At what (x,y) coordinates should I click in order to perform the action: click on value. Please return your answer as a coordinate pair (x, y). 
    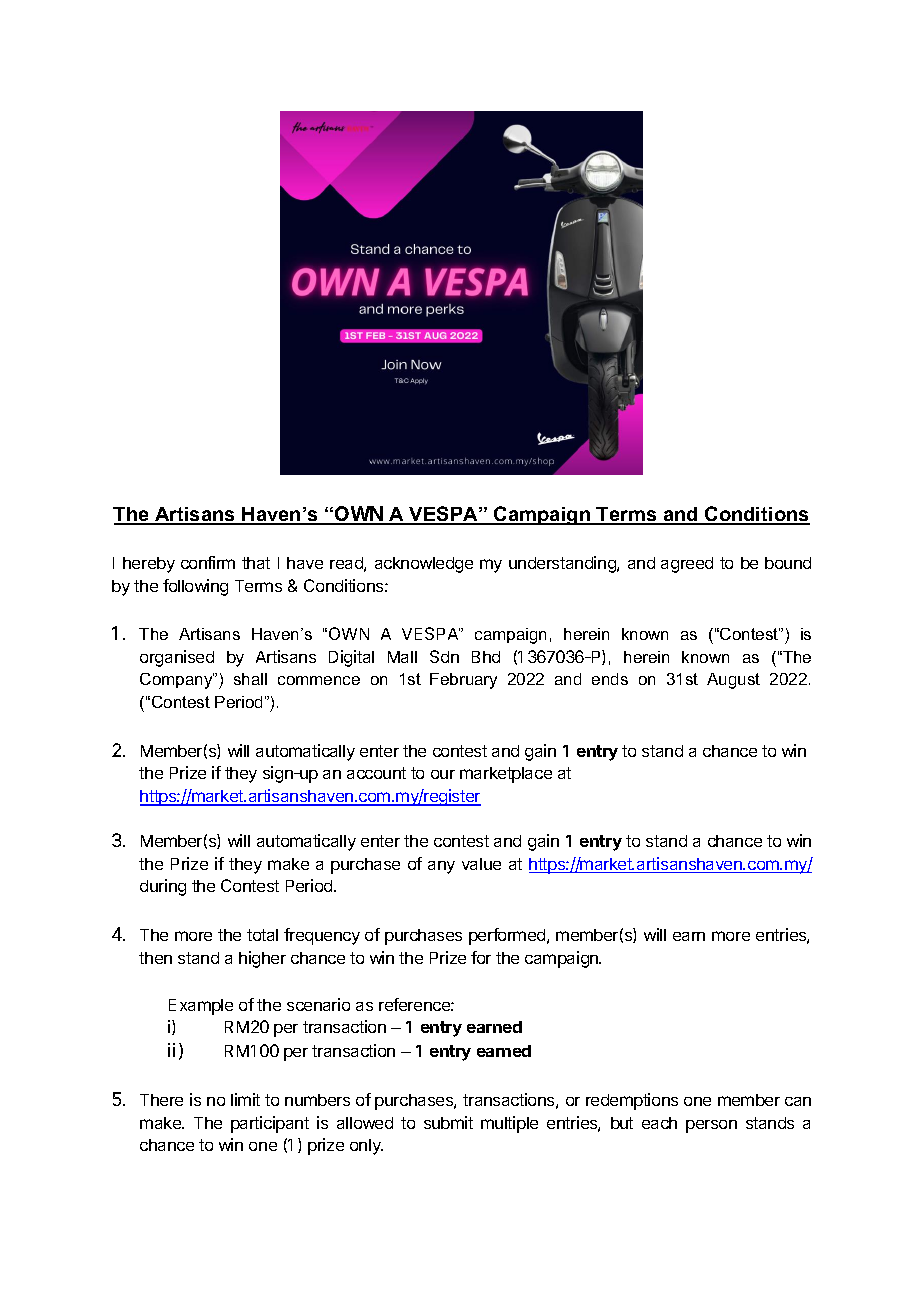
    Looking at the image, I should click on (481, 864).
